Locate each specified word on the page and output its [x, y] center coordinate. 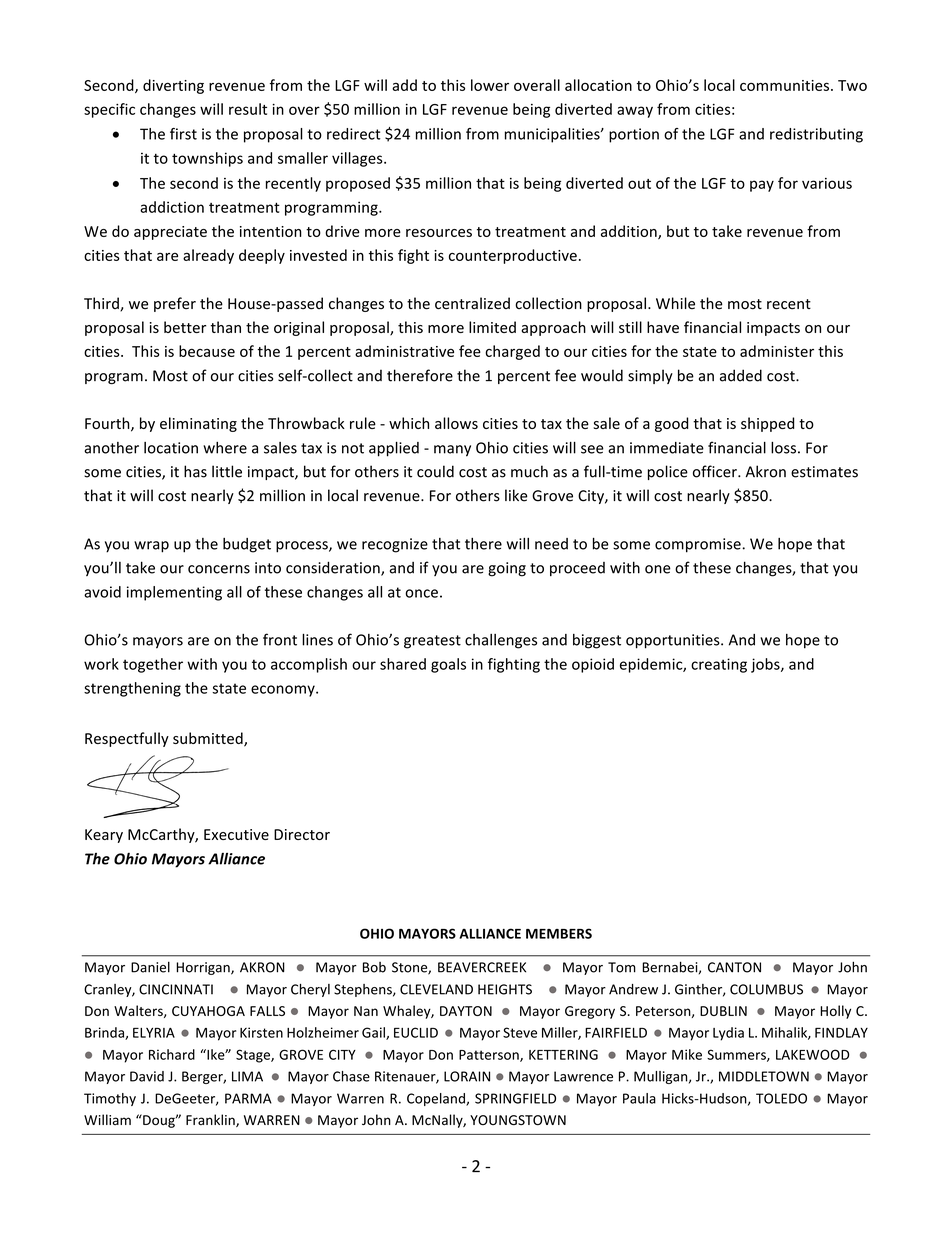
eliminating [198, 424]
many [452, 451]
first [183, 134]
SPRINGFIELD [515, 1098]
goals [448, 665]
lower [490, 85]
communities [784, 85]
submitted [209, 739]
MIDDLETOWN [764, 1076]
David [147, 1076]
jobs [766, 665]
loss [783, 448]
